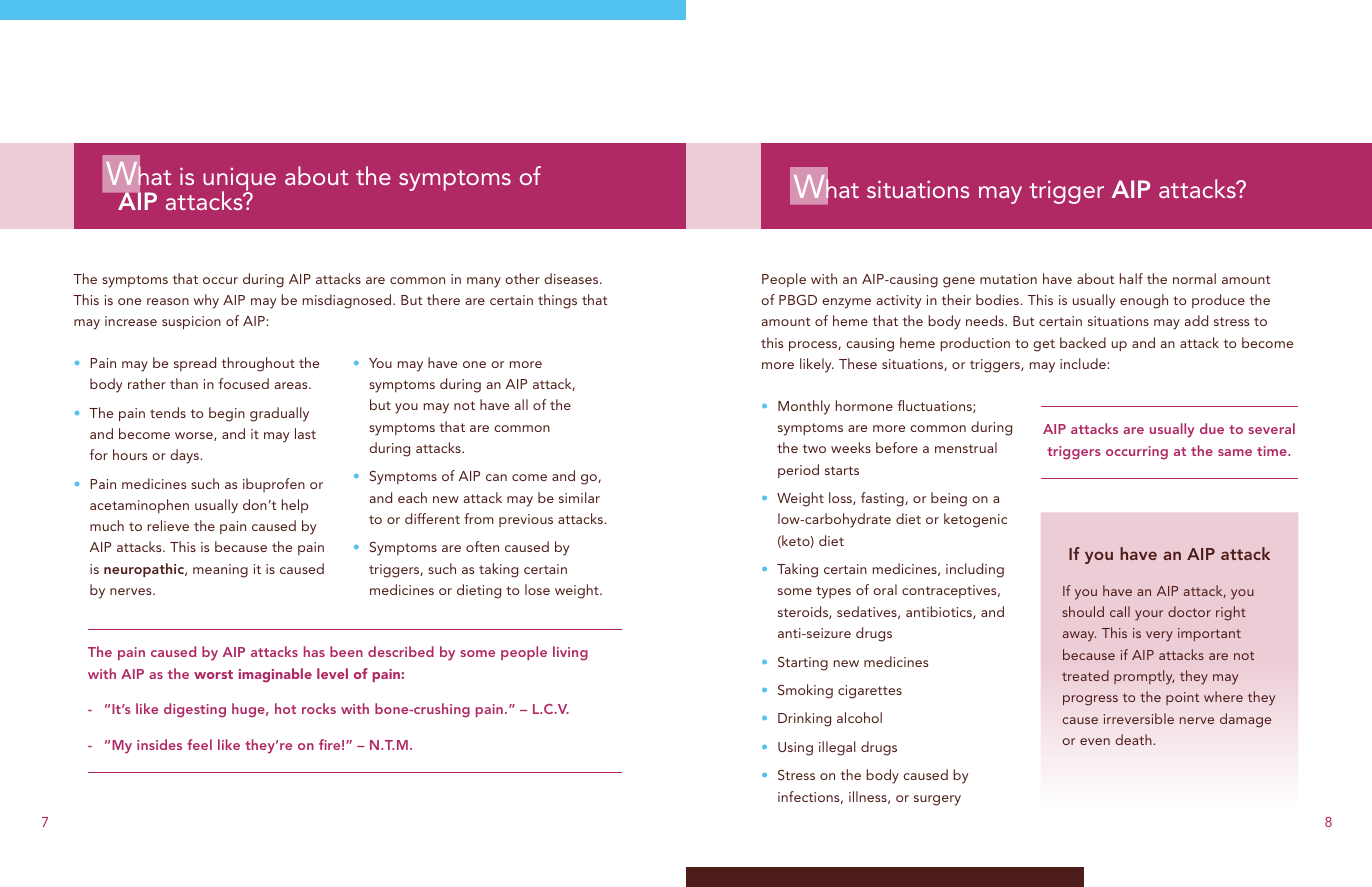 This screenshot has height=887, width=1372. I want to click on feel, so click(199, 744).
